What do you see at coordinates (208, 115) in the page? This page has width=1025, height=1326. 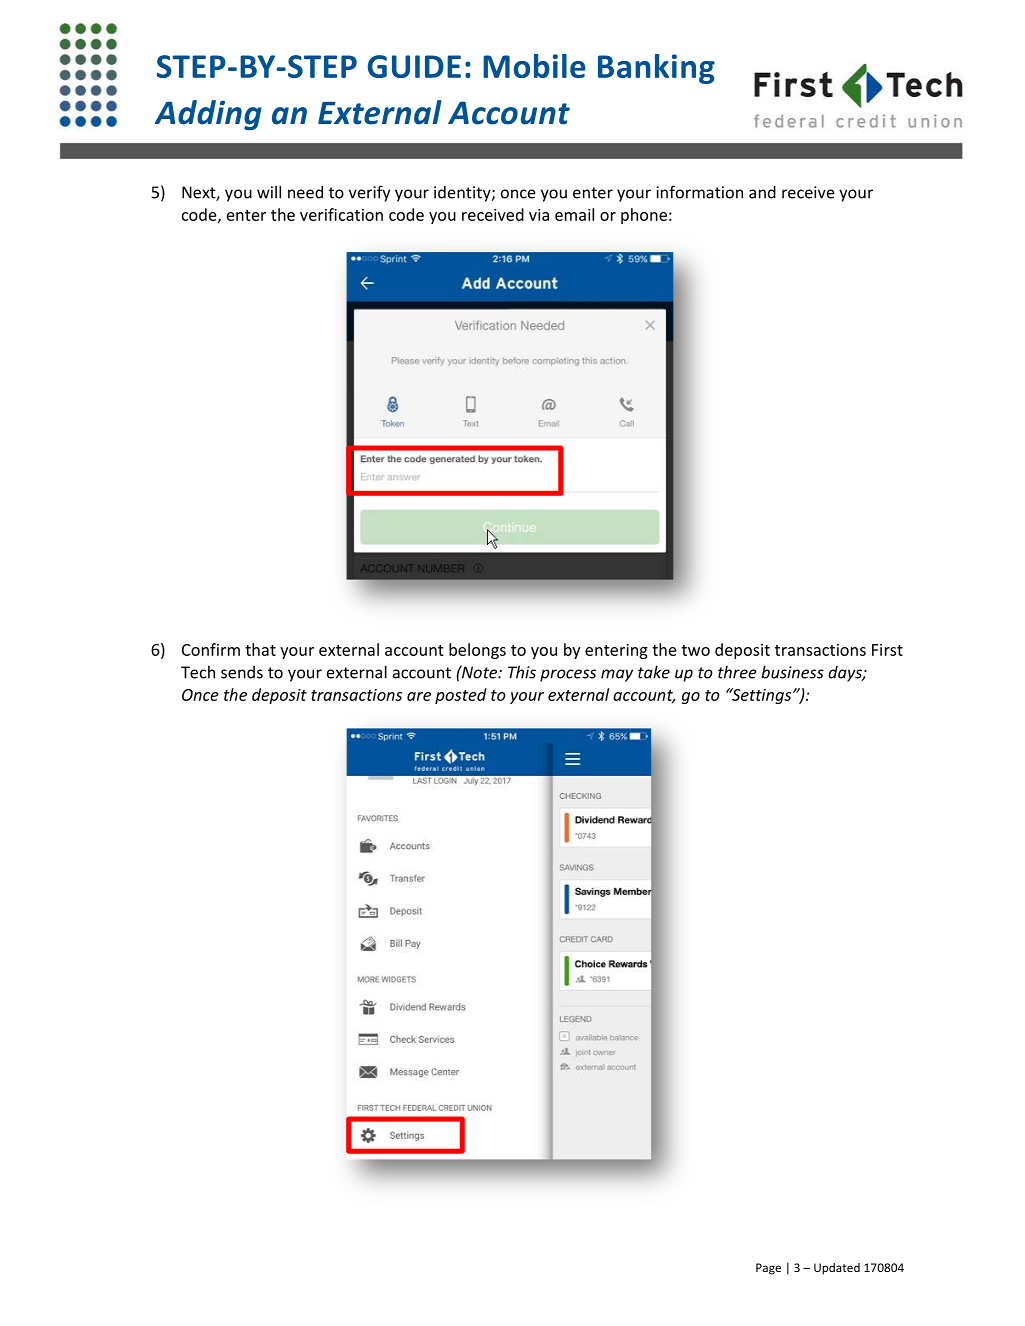 I see `Adding` at bounding box center [208, 115].
